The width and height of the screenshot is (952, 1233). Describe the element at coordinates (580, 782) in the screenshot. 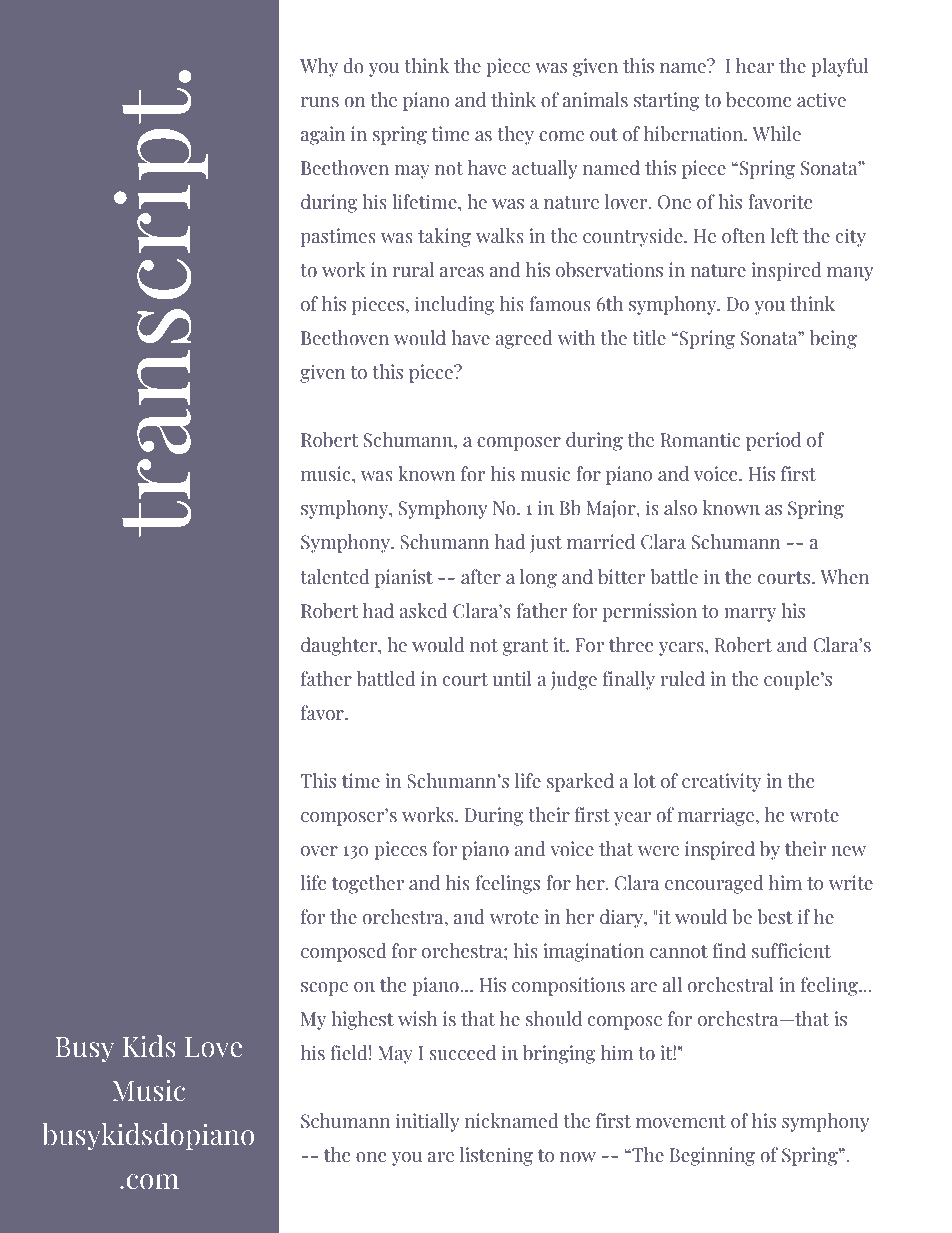

I see `sparked` at that location.
